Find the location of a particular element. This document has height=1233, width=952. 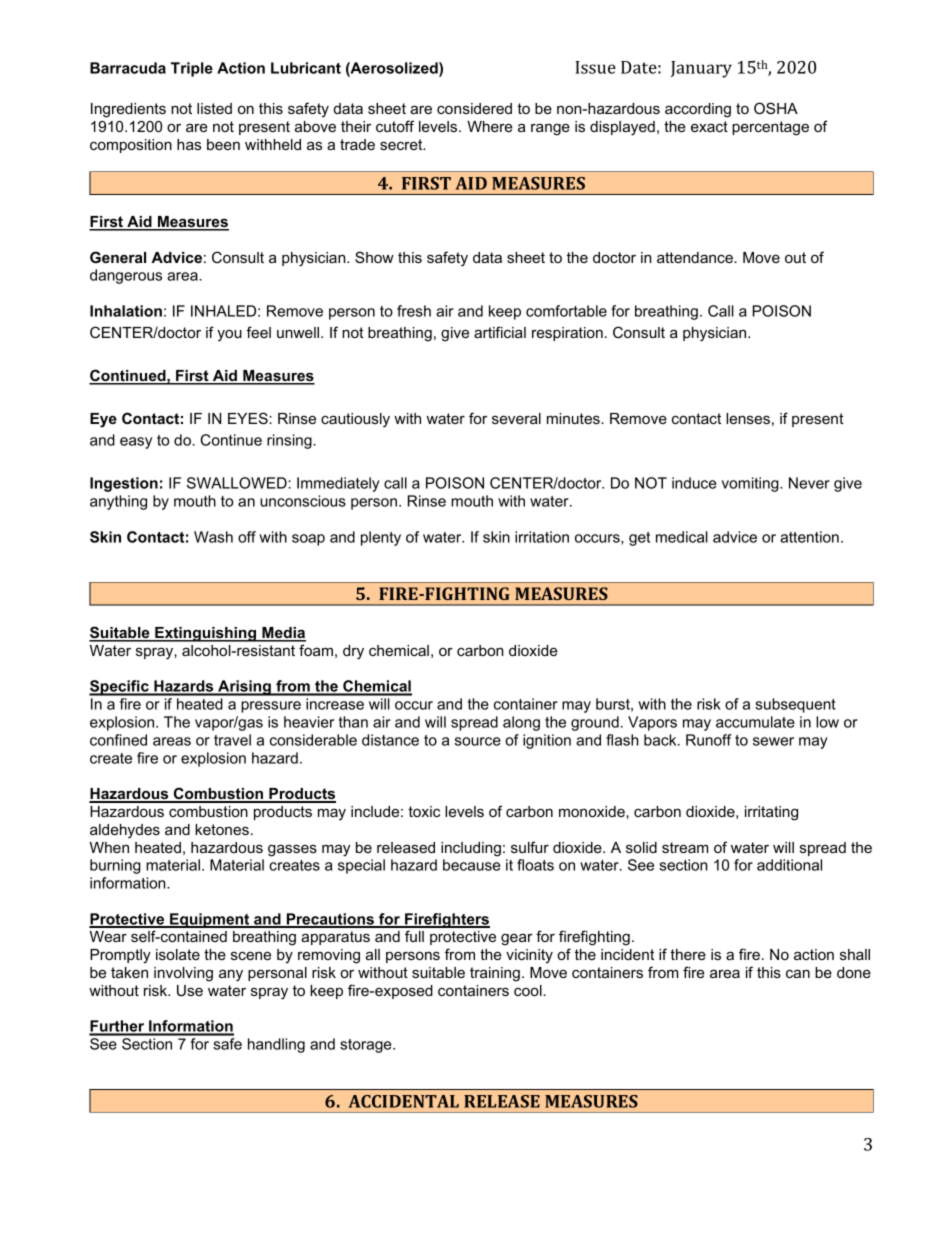

OSHA is located at coordinates (776, 108).
